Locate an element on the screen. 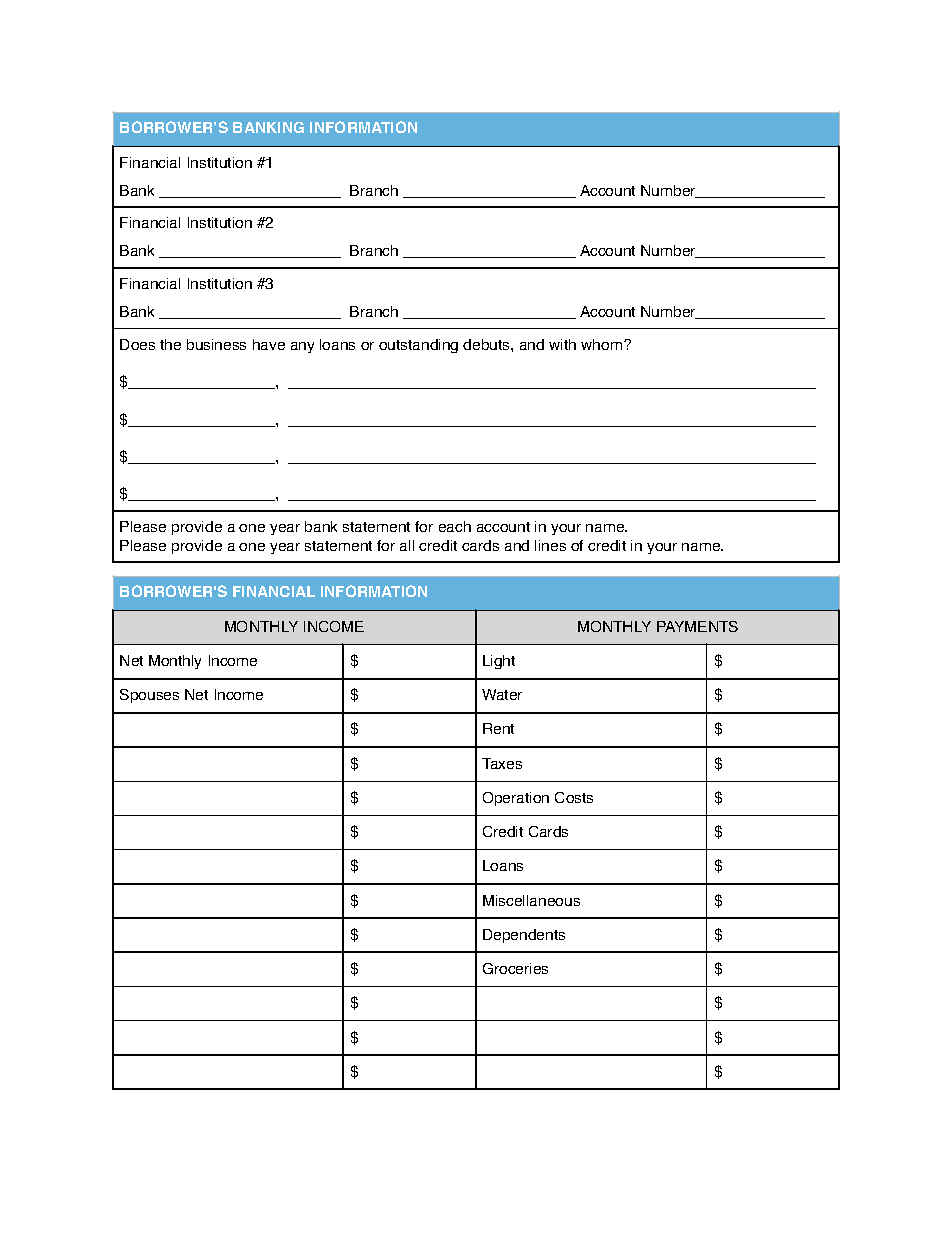  Light is located at coordinates (499, 662).
